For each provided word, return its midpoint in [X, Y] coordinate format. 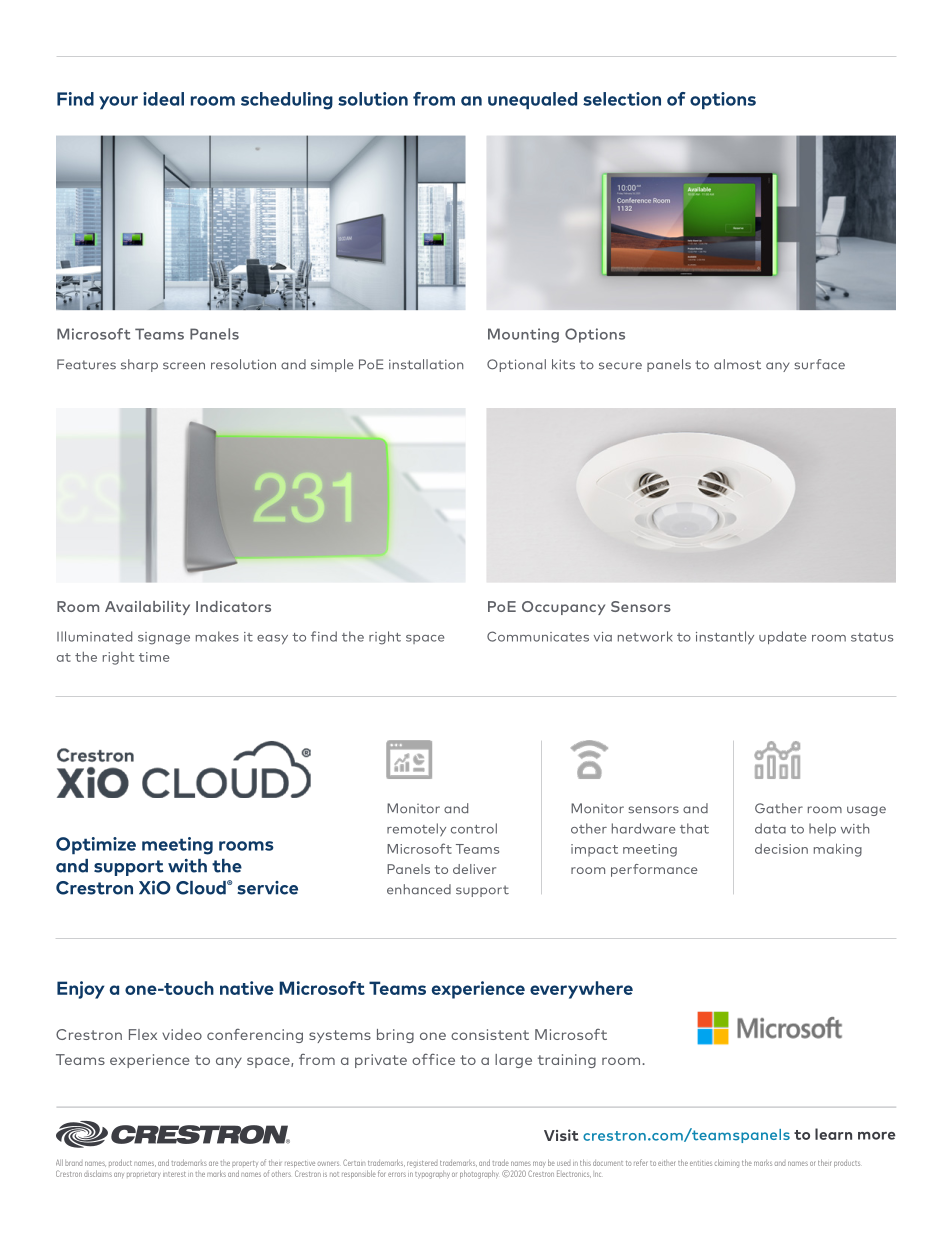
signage [164, 638]
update [782, 637]
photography [479, 1174]
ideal [163, 99]
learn [833, 1134]
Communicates [538, 636]
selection [622, 99]
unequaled [532, 100]
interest [174, 1174]
